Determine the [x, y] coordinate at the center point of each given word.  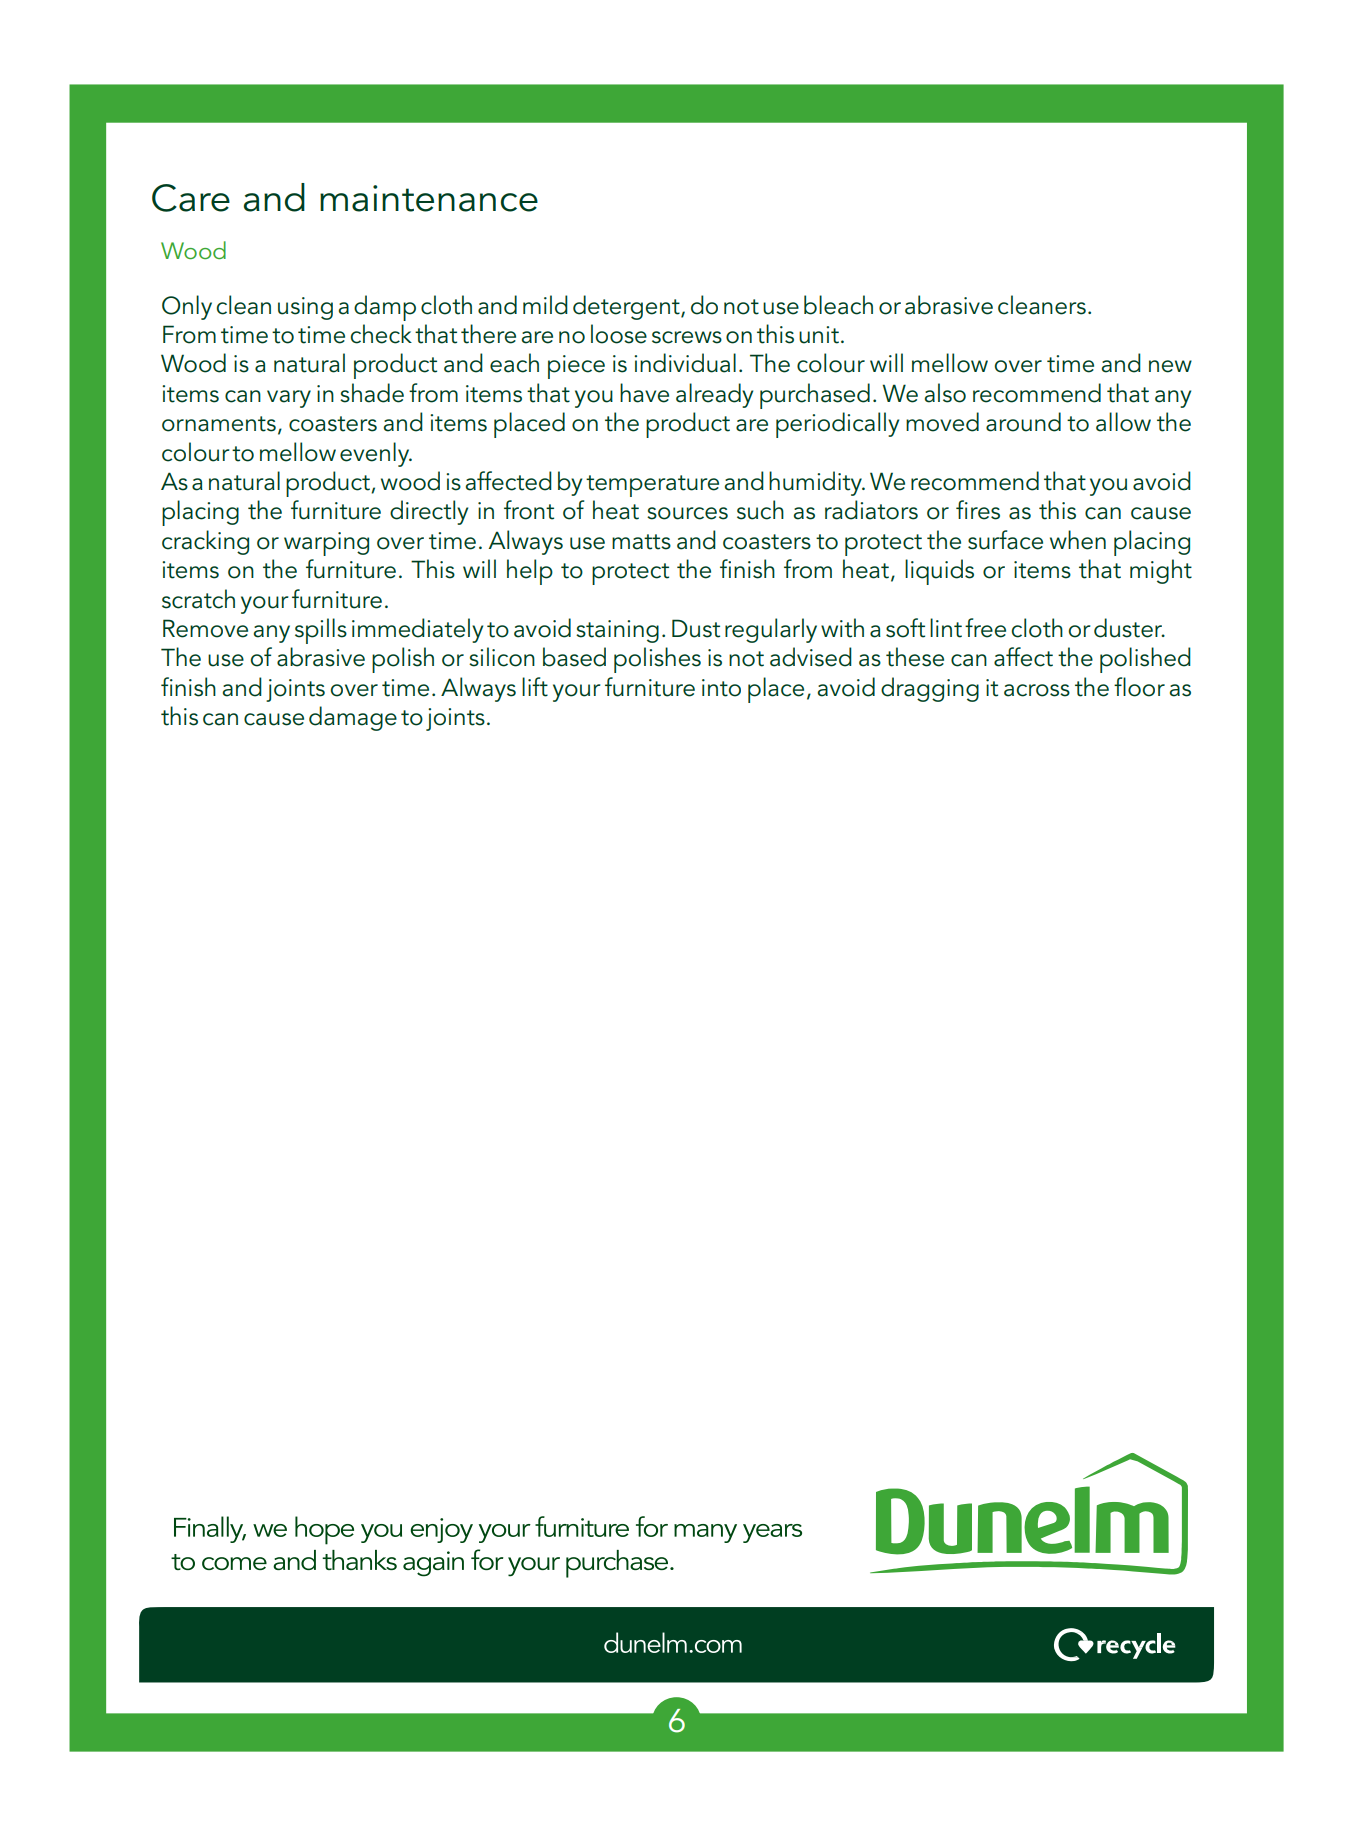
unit [819, 335]
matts [641, 542]
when [1078, 540]
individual [685, 363]
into [721, 688]
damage [353, 718]
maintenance [429, 198]
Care [191, 198]
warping [326, 544]
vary [289, 399]
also [945, 393]
